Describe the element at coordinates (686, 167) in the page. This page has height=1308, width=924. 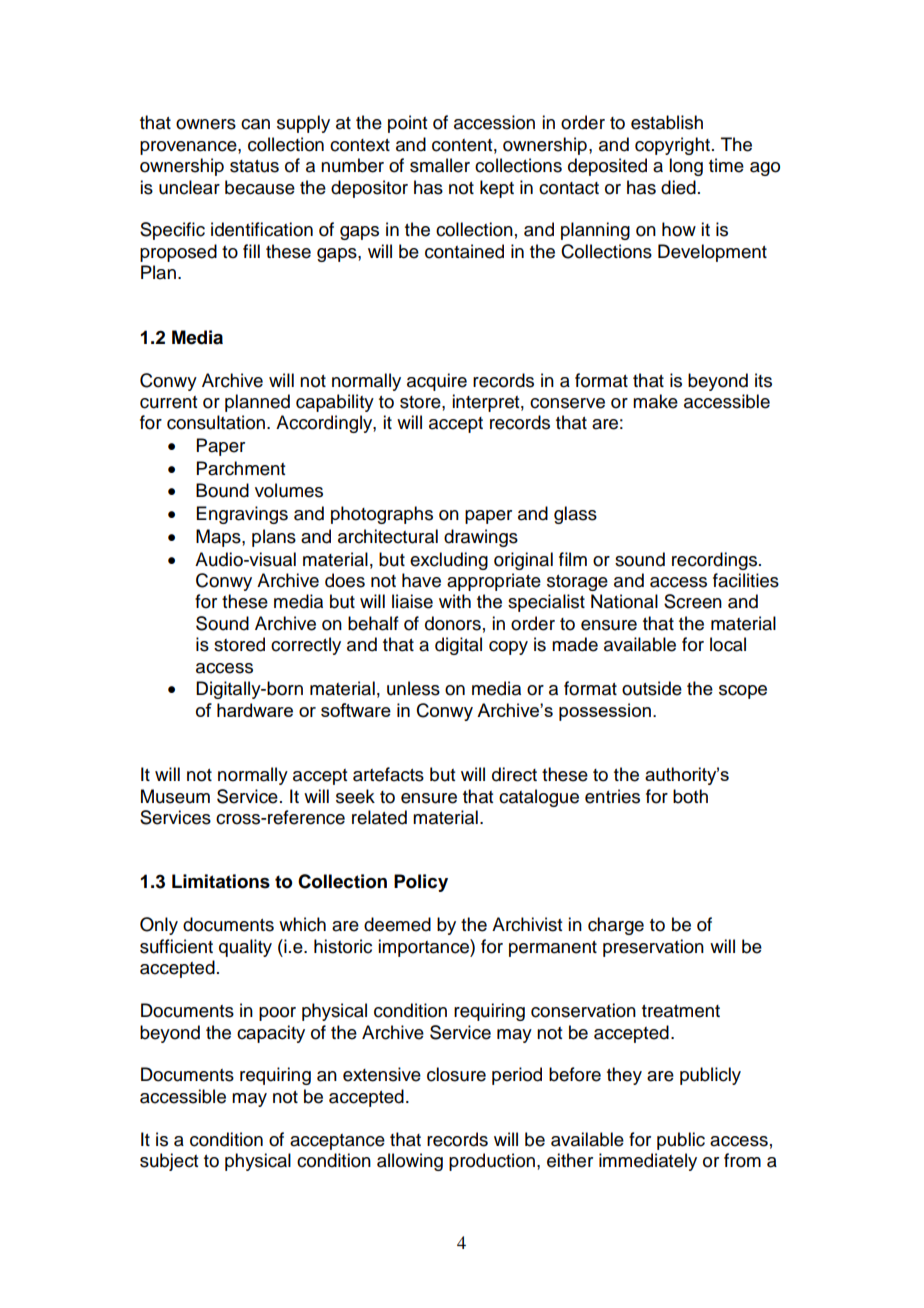
I see `long` at that location.
